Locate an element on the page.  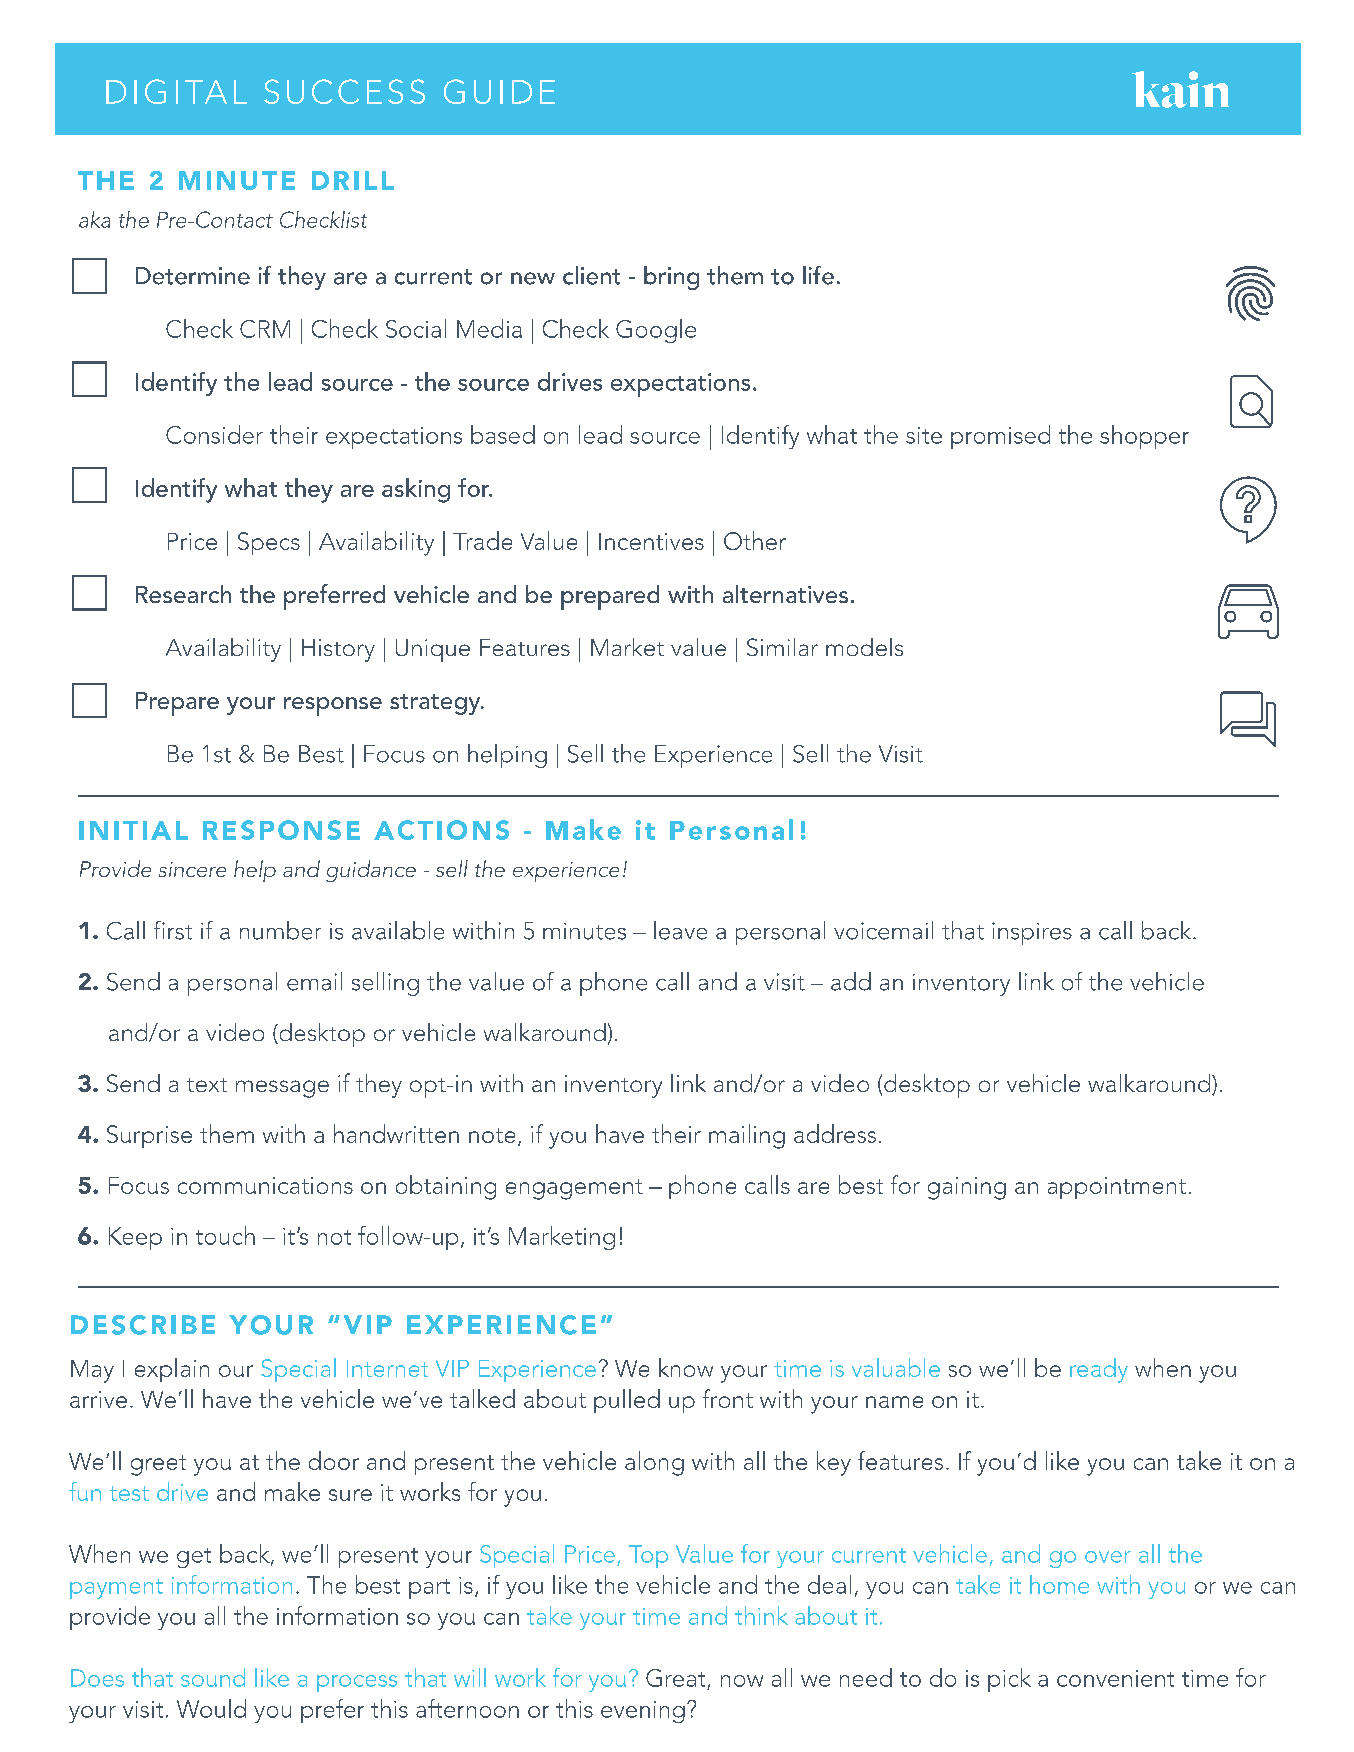
sound is located at coordinates (213, 1677).
